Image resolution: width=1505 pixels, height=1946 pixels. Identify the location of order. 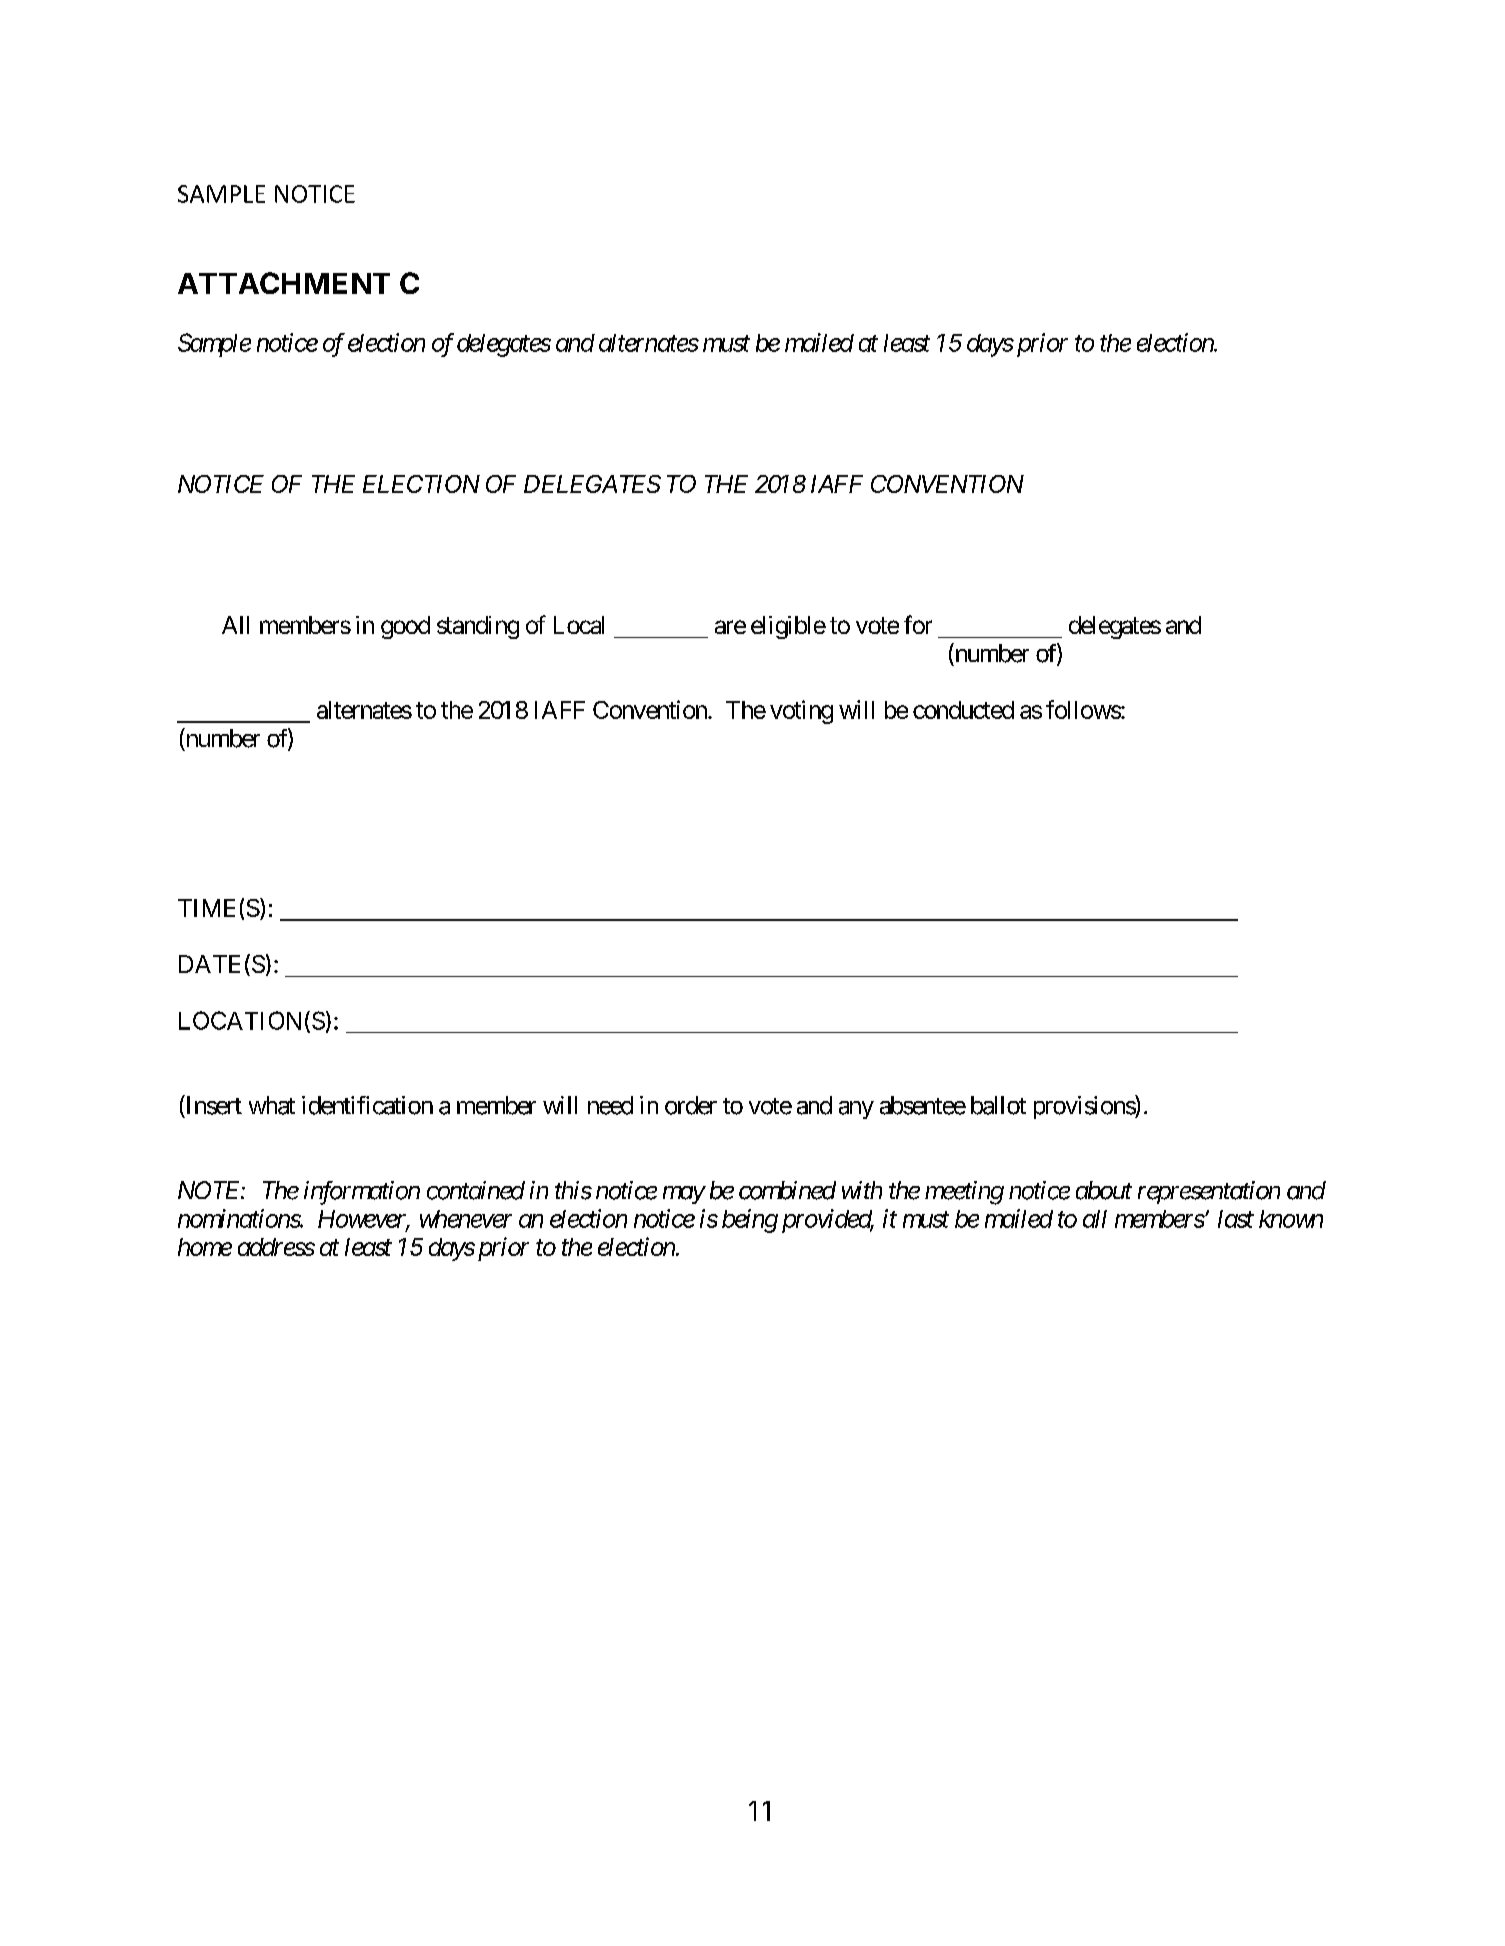
(691, 1105).
